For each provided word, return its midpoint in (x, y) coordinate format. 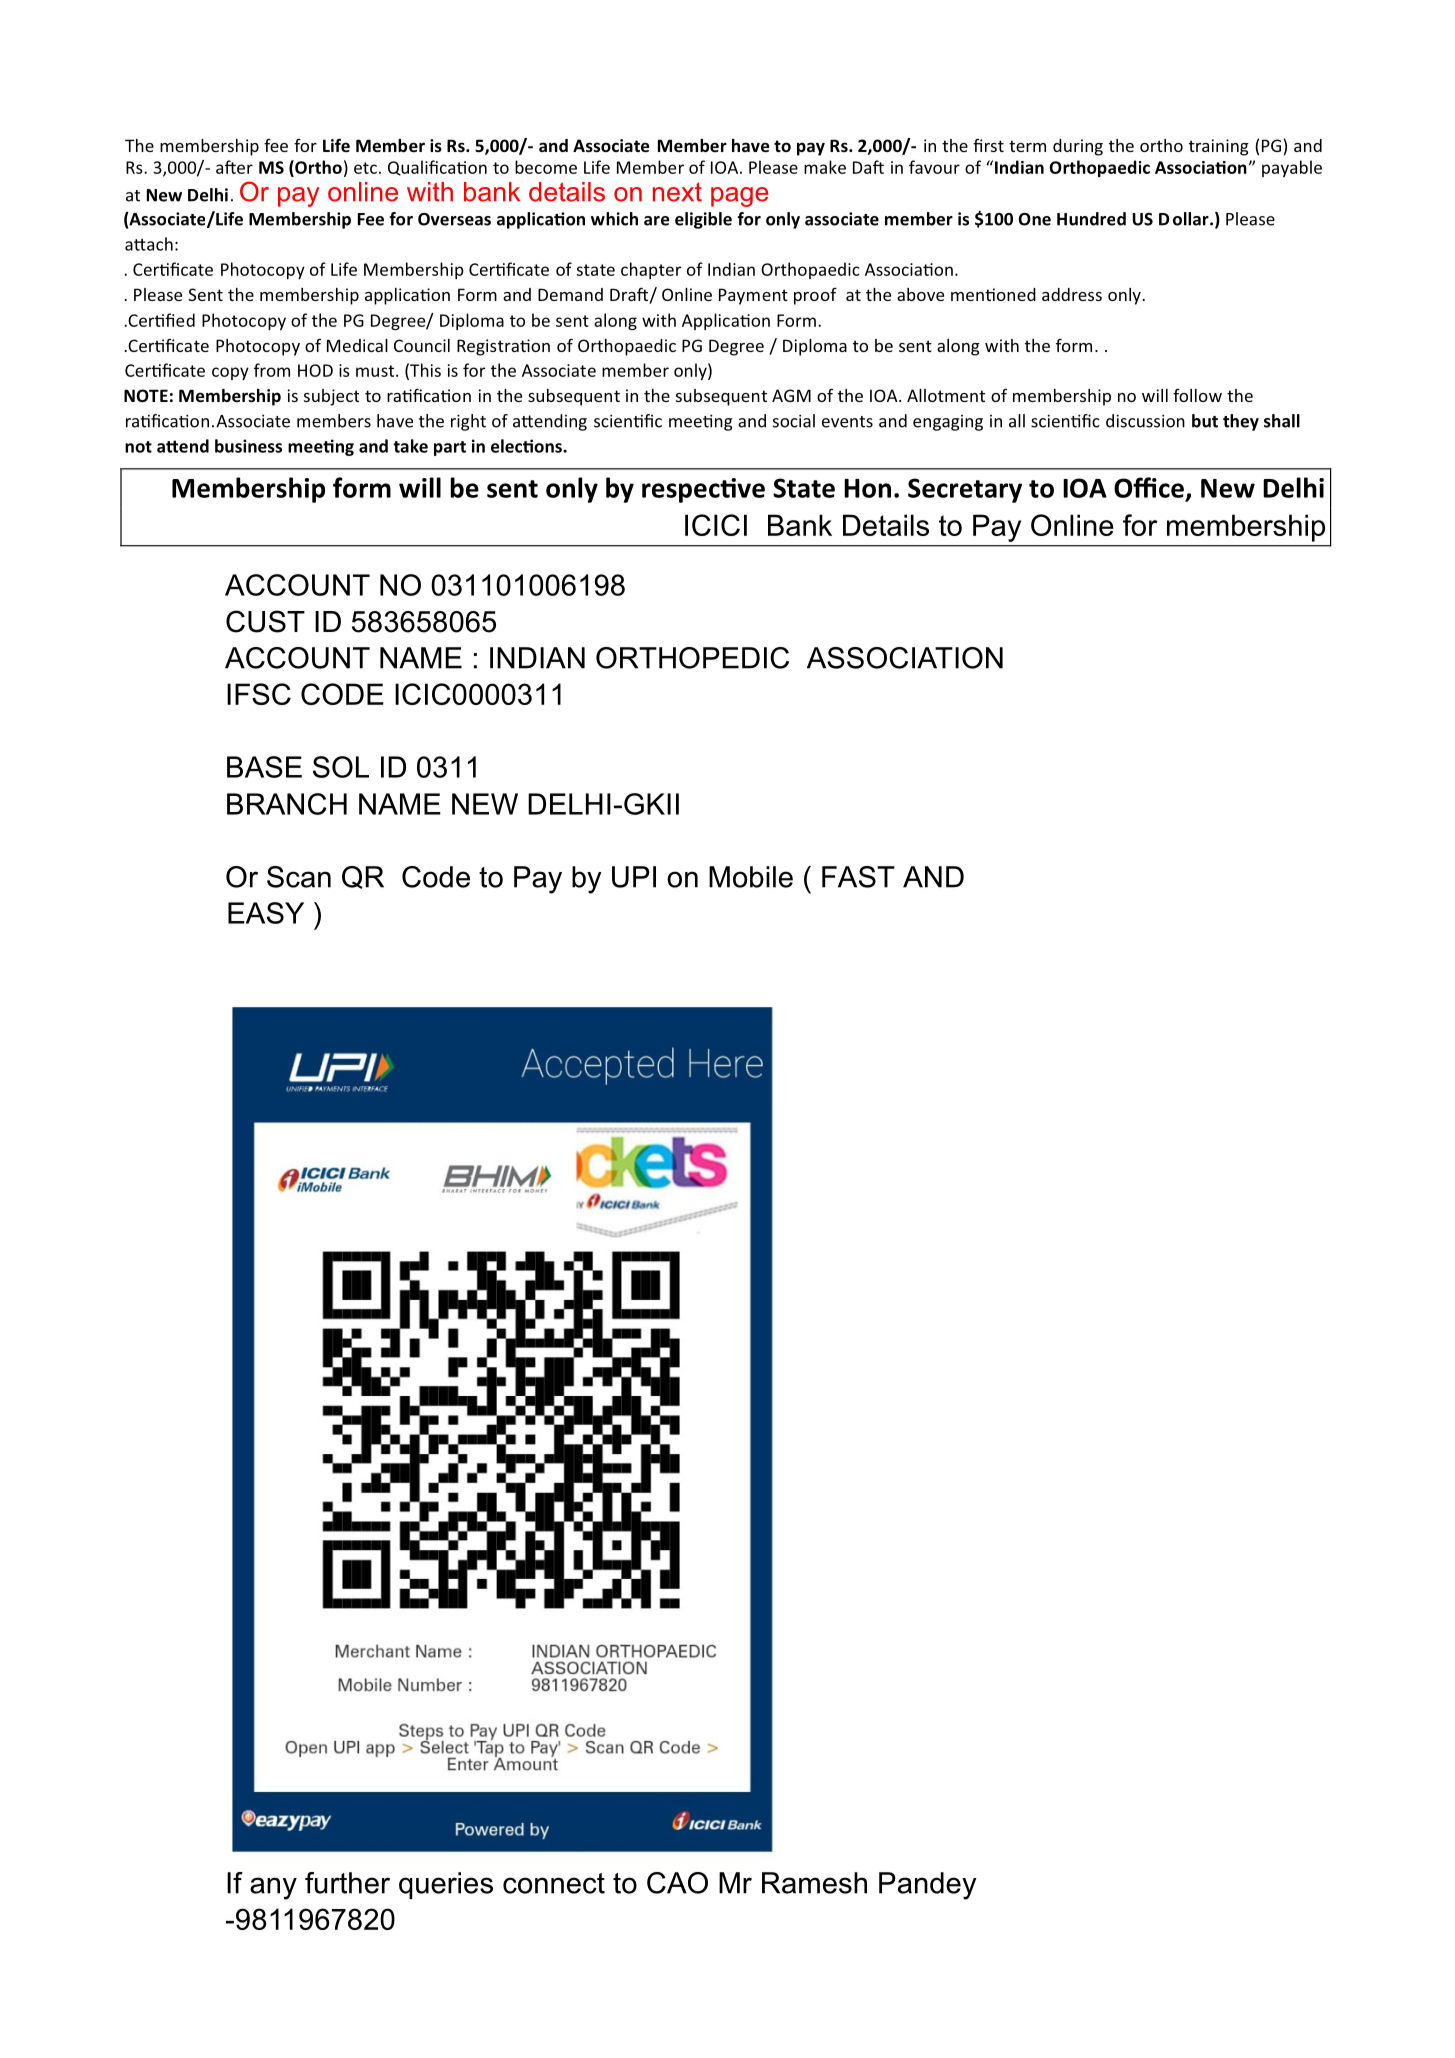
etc (365, 168)
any (273, 1888)
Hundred (1091, 219)
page (740, 197)
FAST (858, 877)
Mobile (751, 877)
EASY (266, 913)
